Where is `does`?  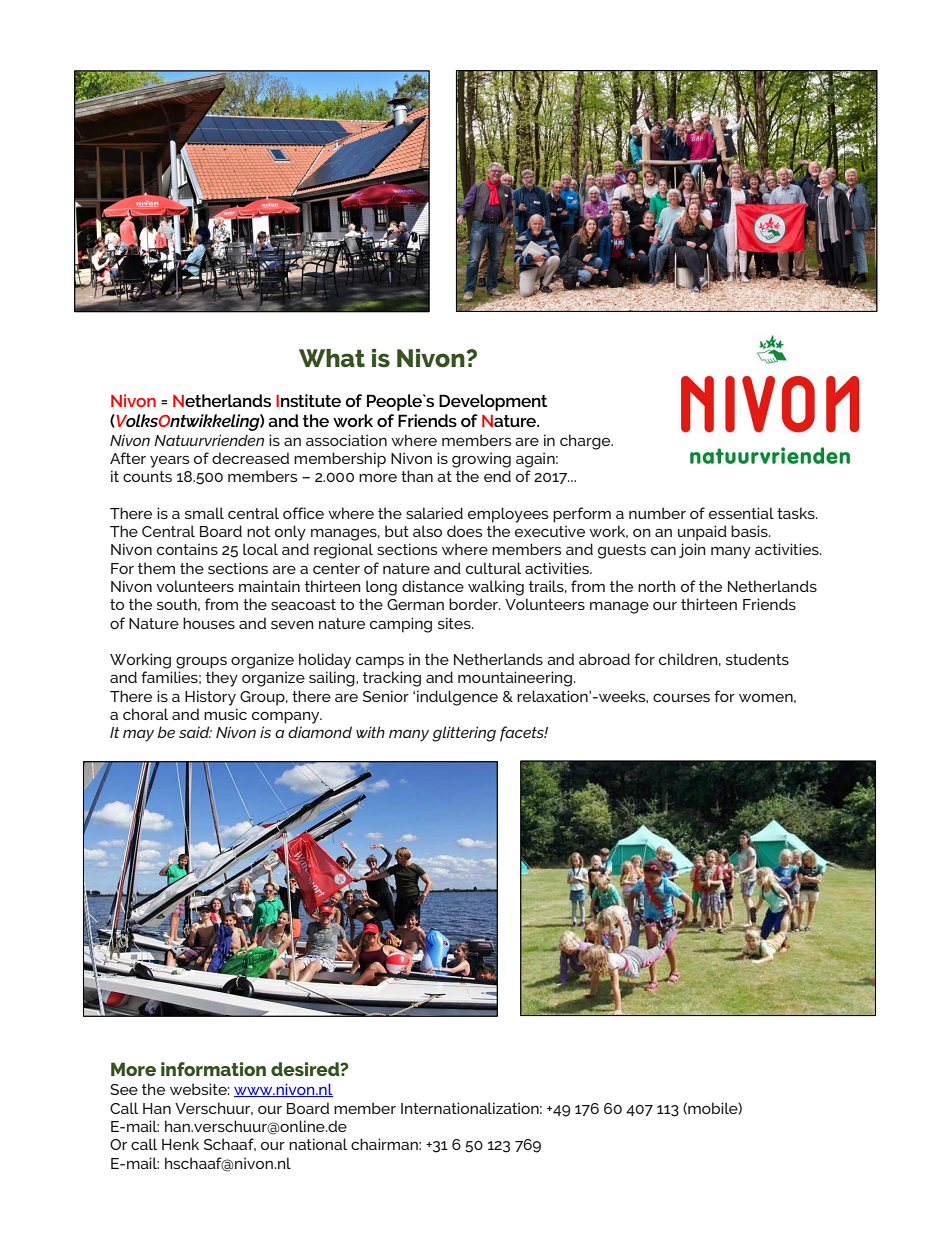
does is located at coordinates (465, 531).
